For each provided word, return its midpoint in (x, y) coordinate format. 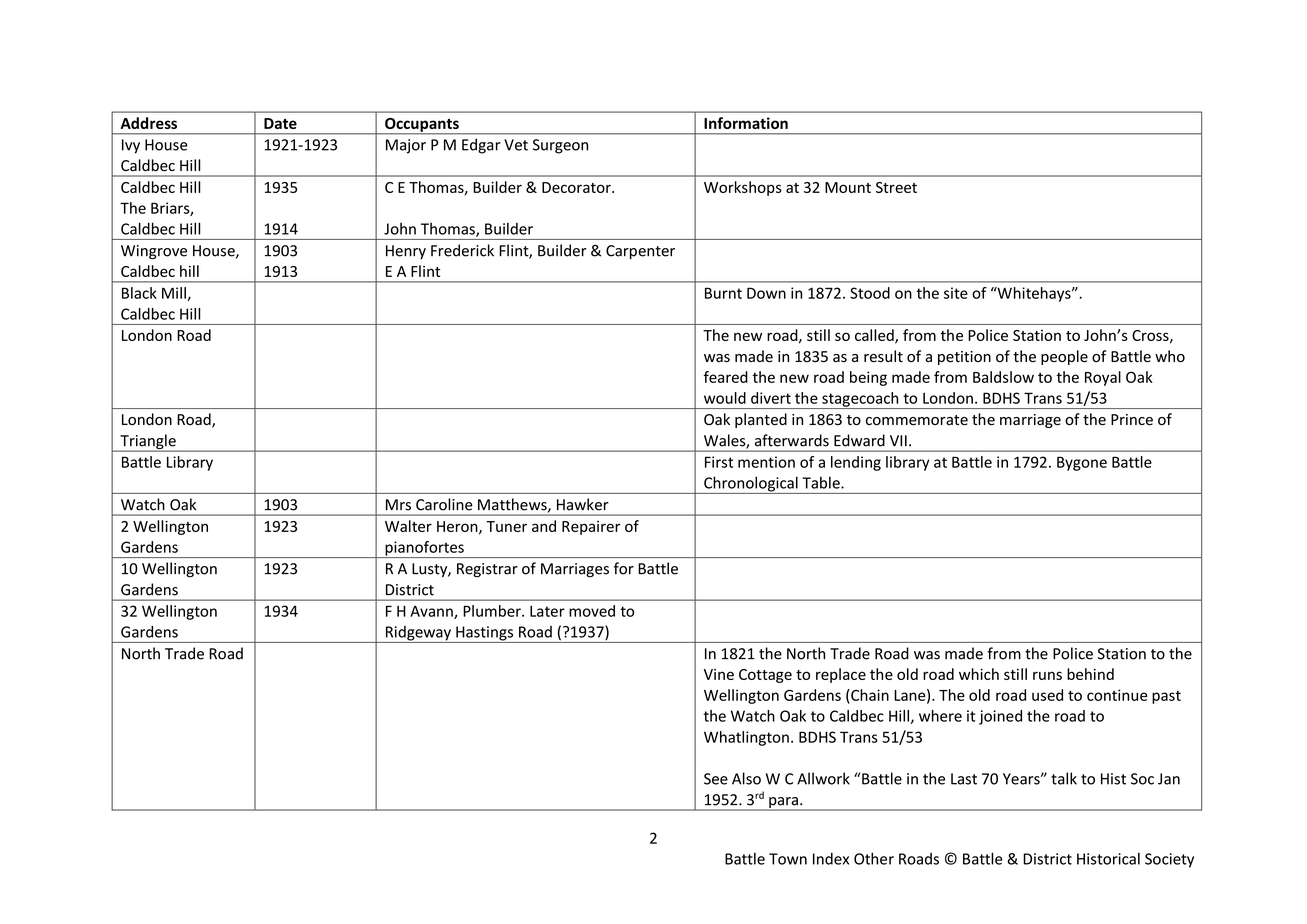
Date (280, 123)
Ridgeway (418, 634)
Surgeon (560, 146)
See (716, 779)
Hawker (583, 504)
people (1064, 357)
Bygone (1082, 463)
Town (788, 859)
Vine (719, 674)
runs (1047, 675)
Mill (175, 294)
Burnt (723, 293)
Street (896, 187)
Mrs (398, 505)
